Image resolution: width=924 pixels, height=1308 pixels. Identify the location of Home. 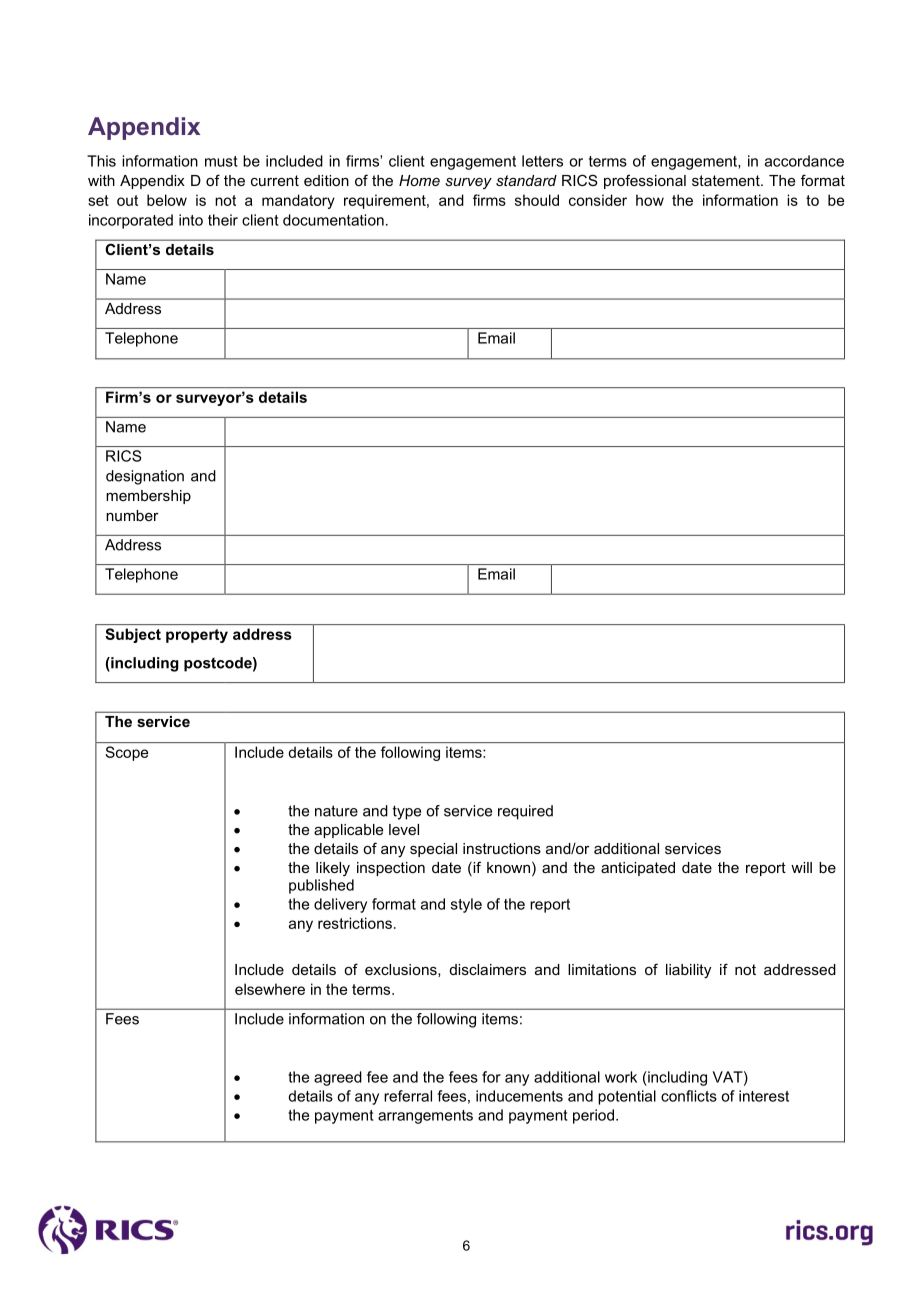
(419, 180).
